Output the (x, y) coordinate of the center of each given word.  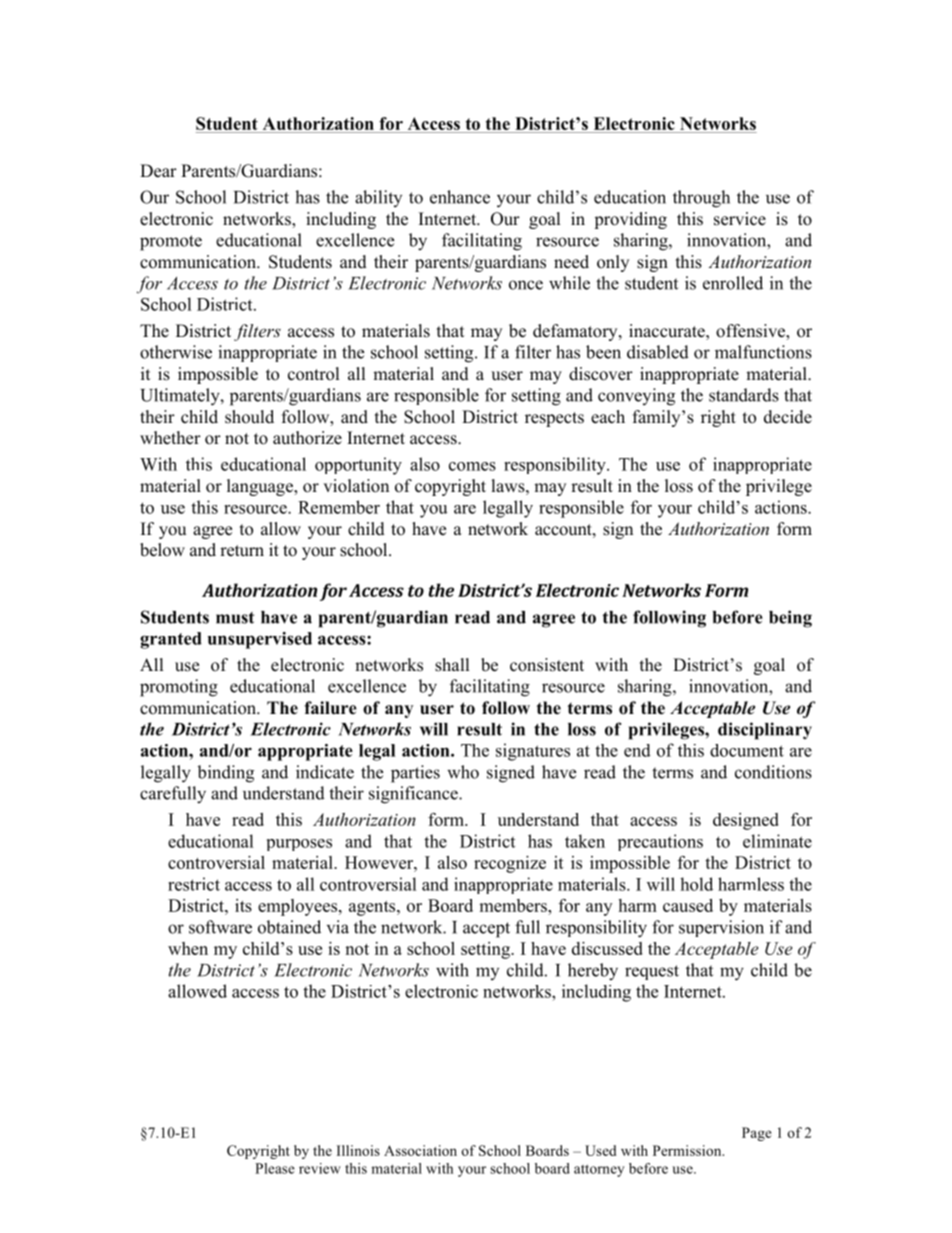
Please (275, 1168)
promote (171, 243)
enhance (460, 197)
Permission (688, 1150)
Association (420, 1150)
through (701, 199)
